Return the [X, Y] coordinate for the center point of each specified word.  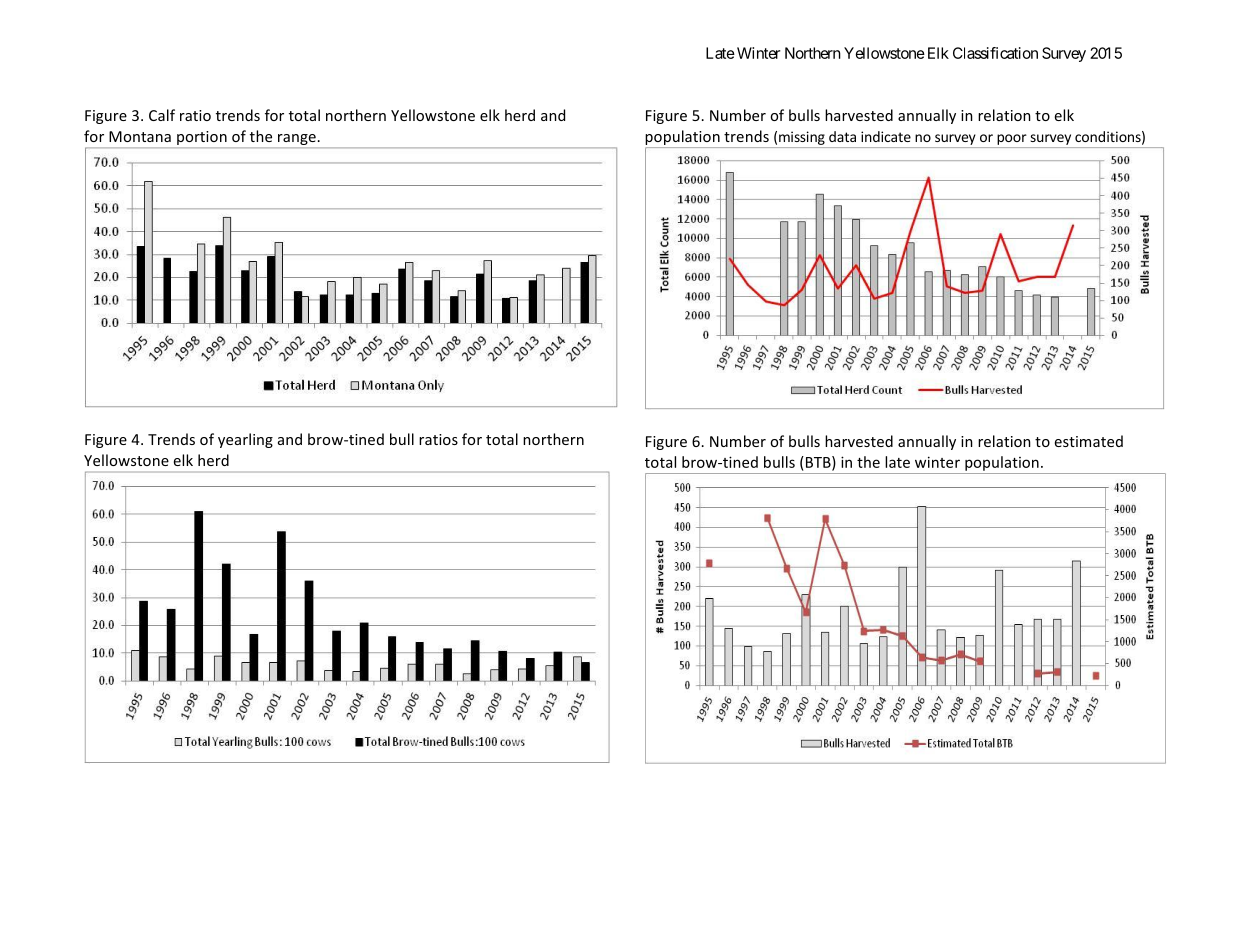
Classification [995, 53]
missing [802, 138]
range [297, 139]
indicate [886, 136]
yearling [245, 440]
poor [1012, 139]
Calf [162, 115]
